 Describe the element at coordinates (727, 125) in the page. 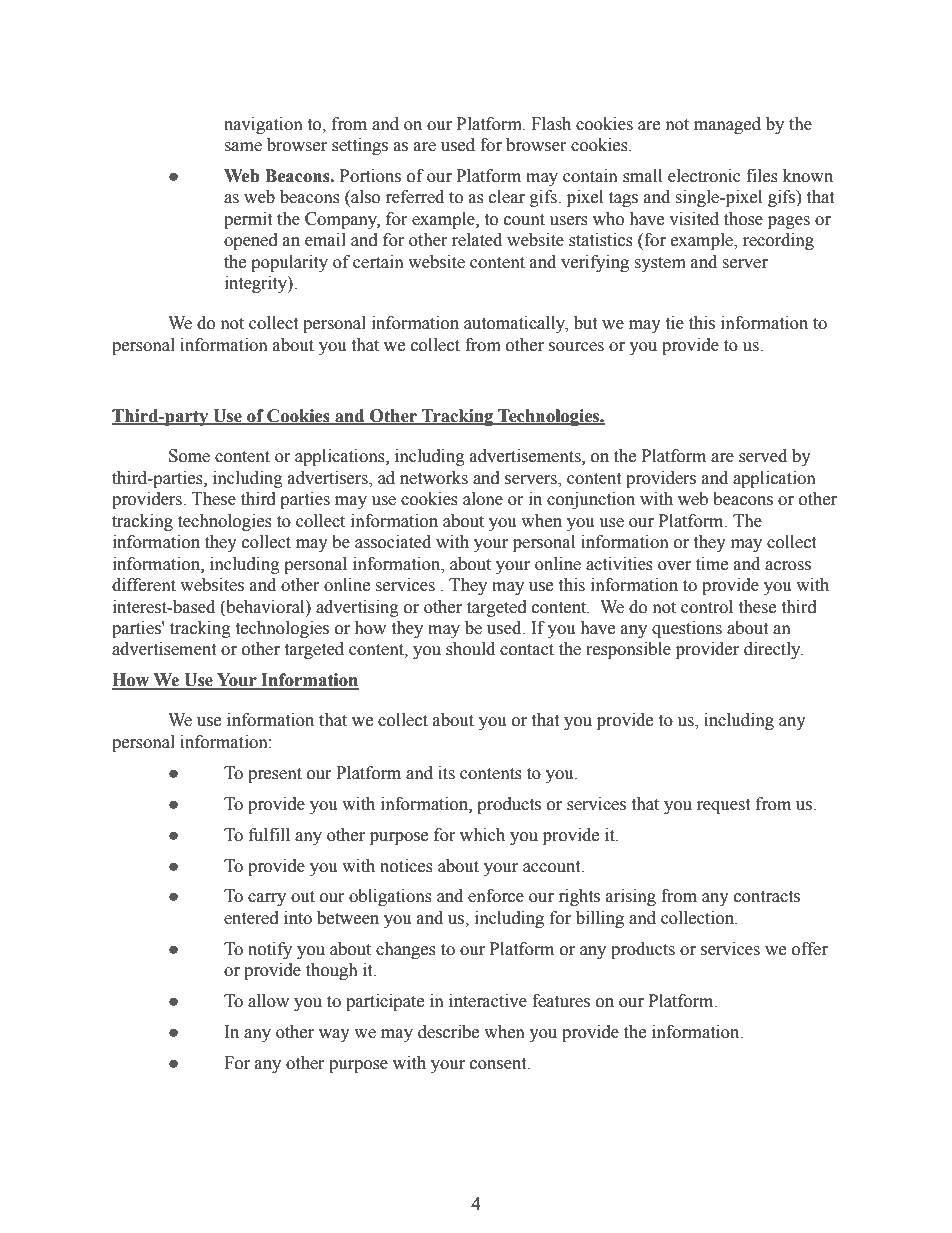

I see `managed` at that location.
